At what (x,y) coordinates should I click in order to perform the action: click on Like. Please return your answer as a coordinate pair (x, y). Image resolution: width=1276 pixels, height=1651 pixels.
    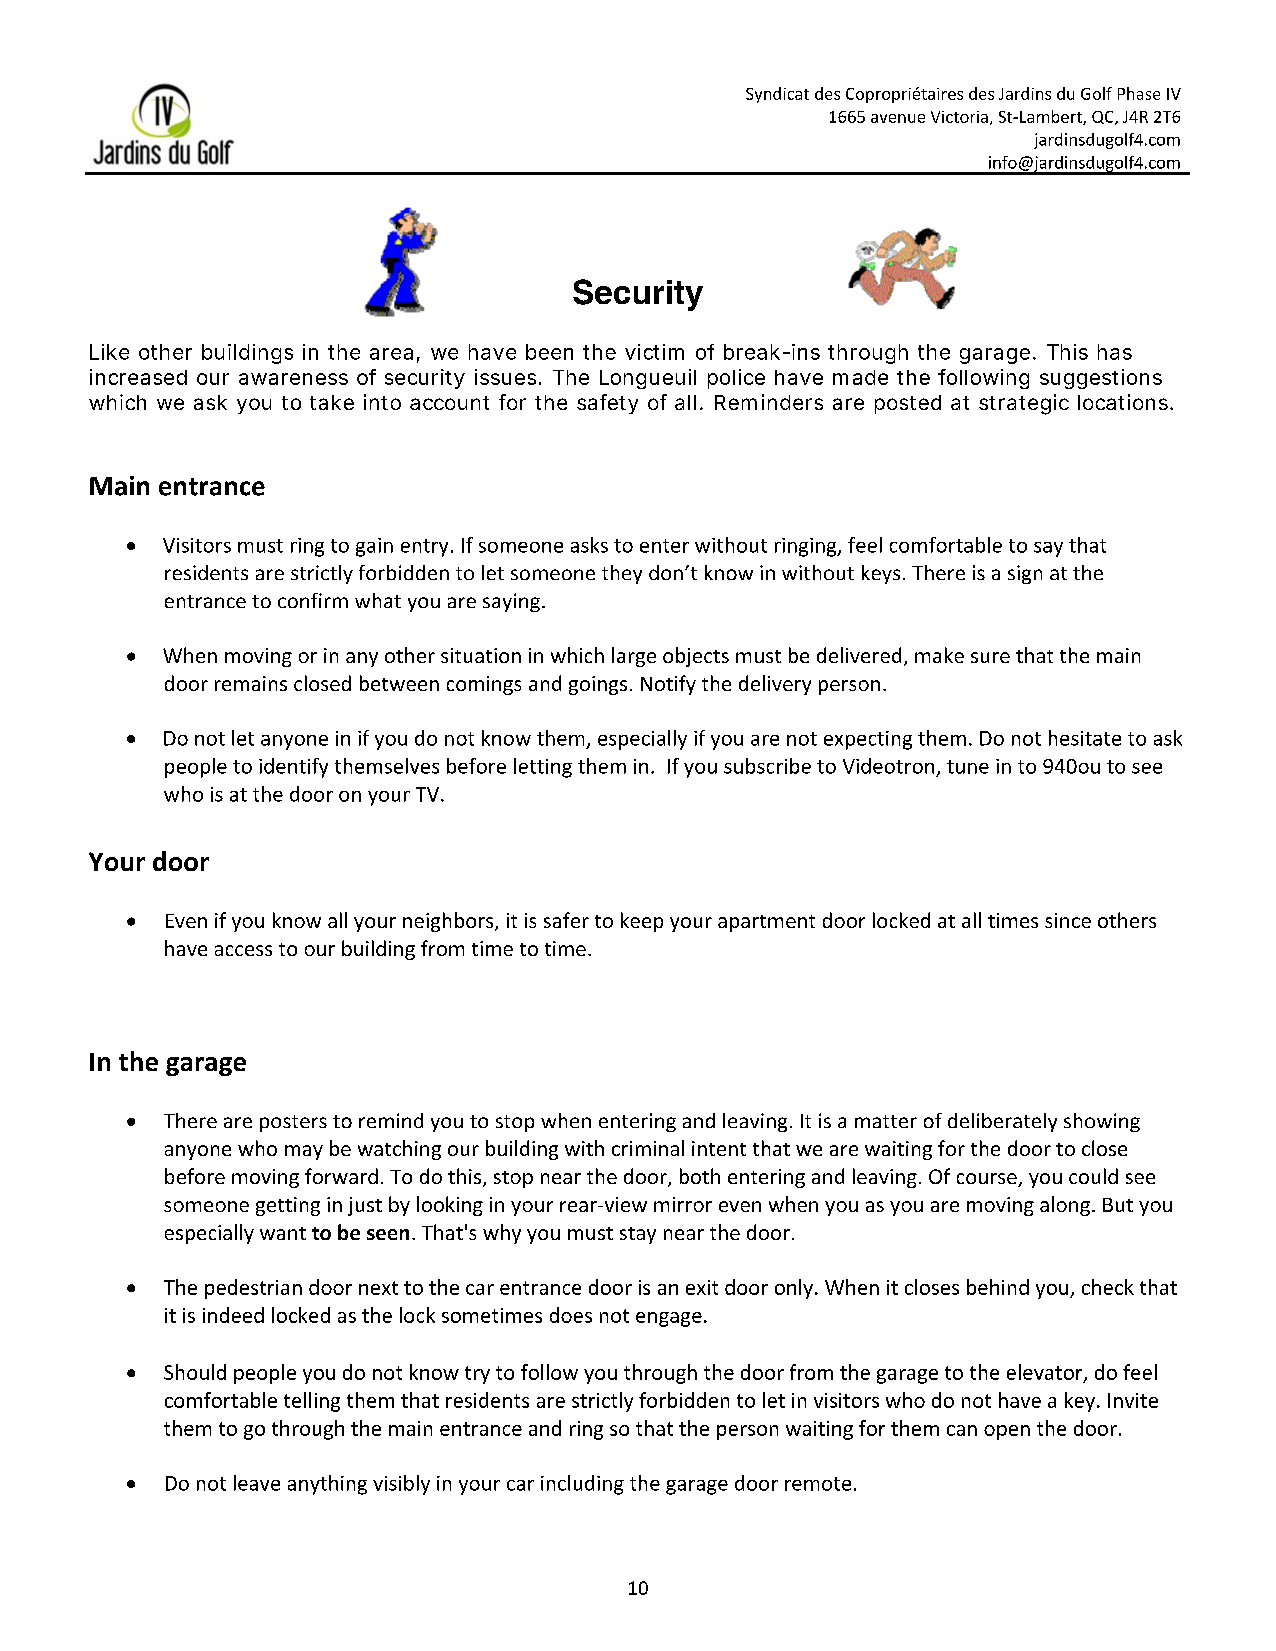
    Looking at the image, I should click on (109, 352).
